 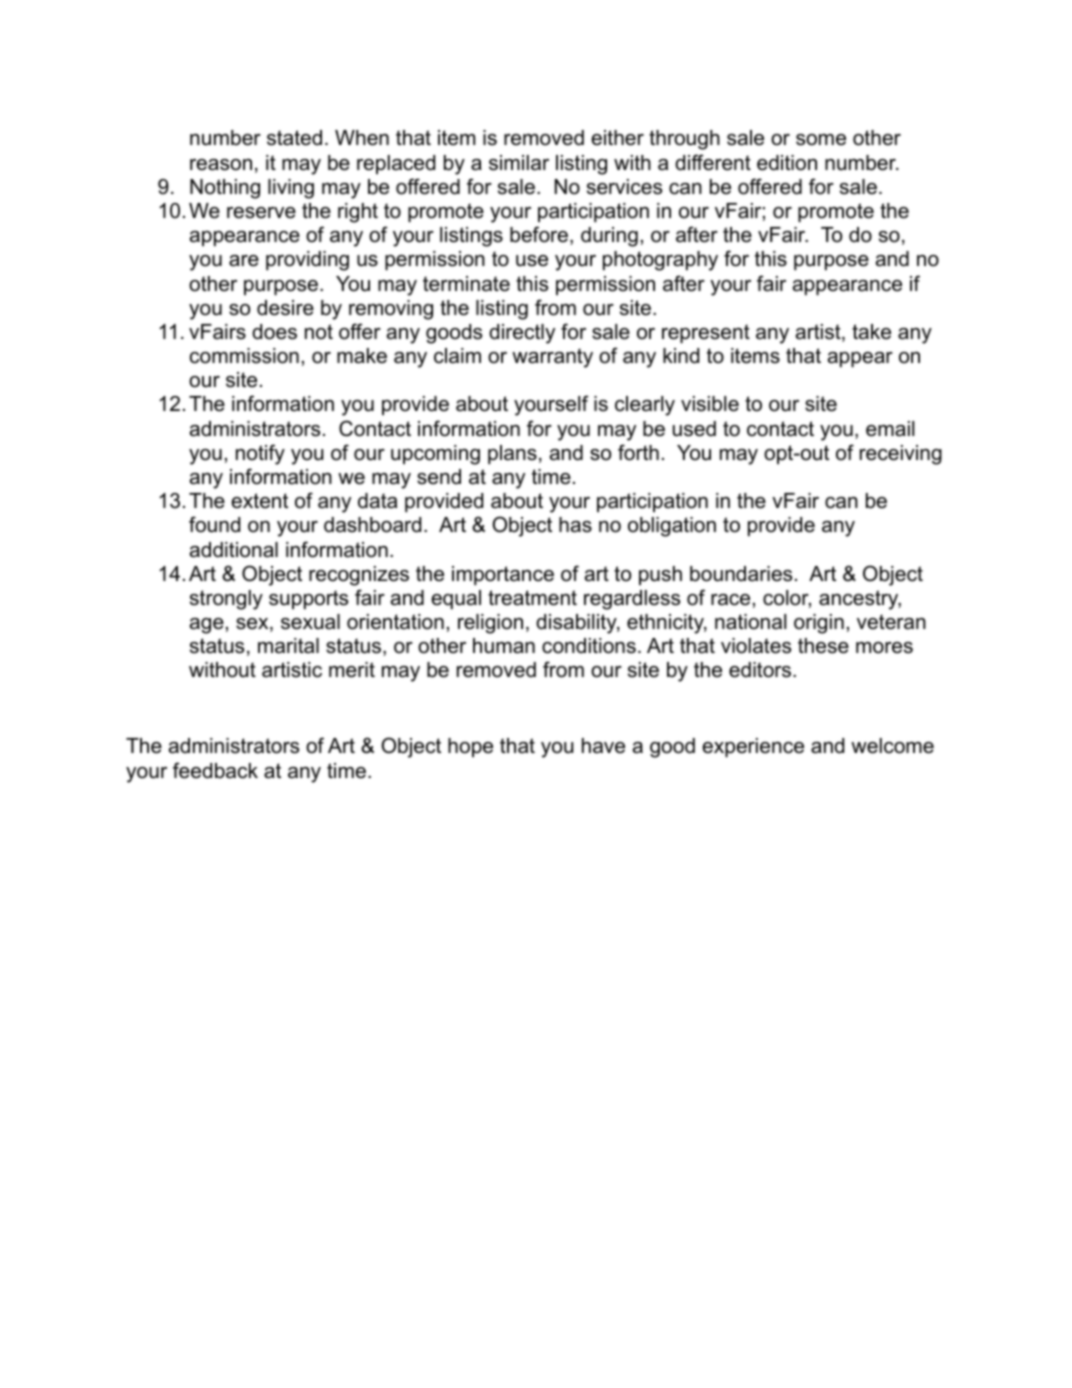 What do you see at coordinates (519, 163) in the page?
I see `similar` at bounding box center [519, 163].
